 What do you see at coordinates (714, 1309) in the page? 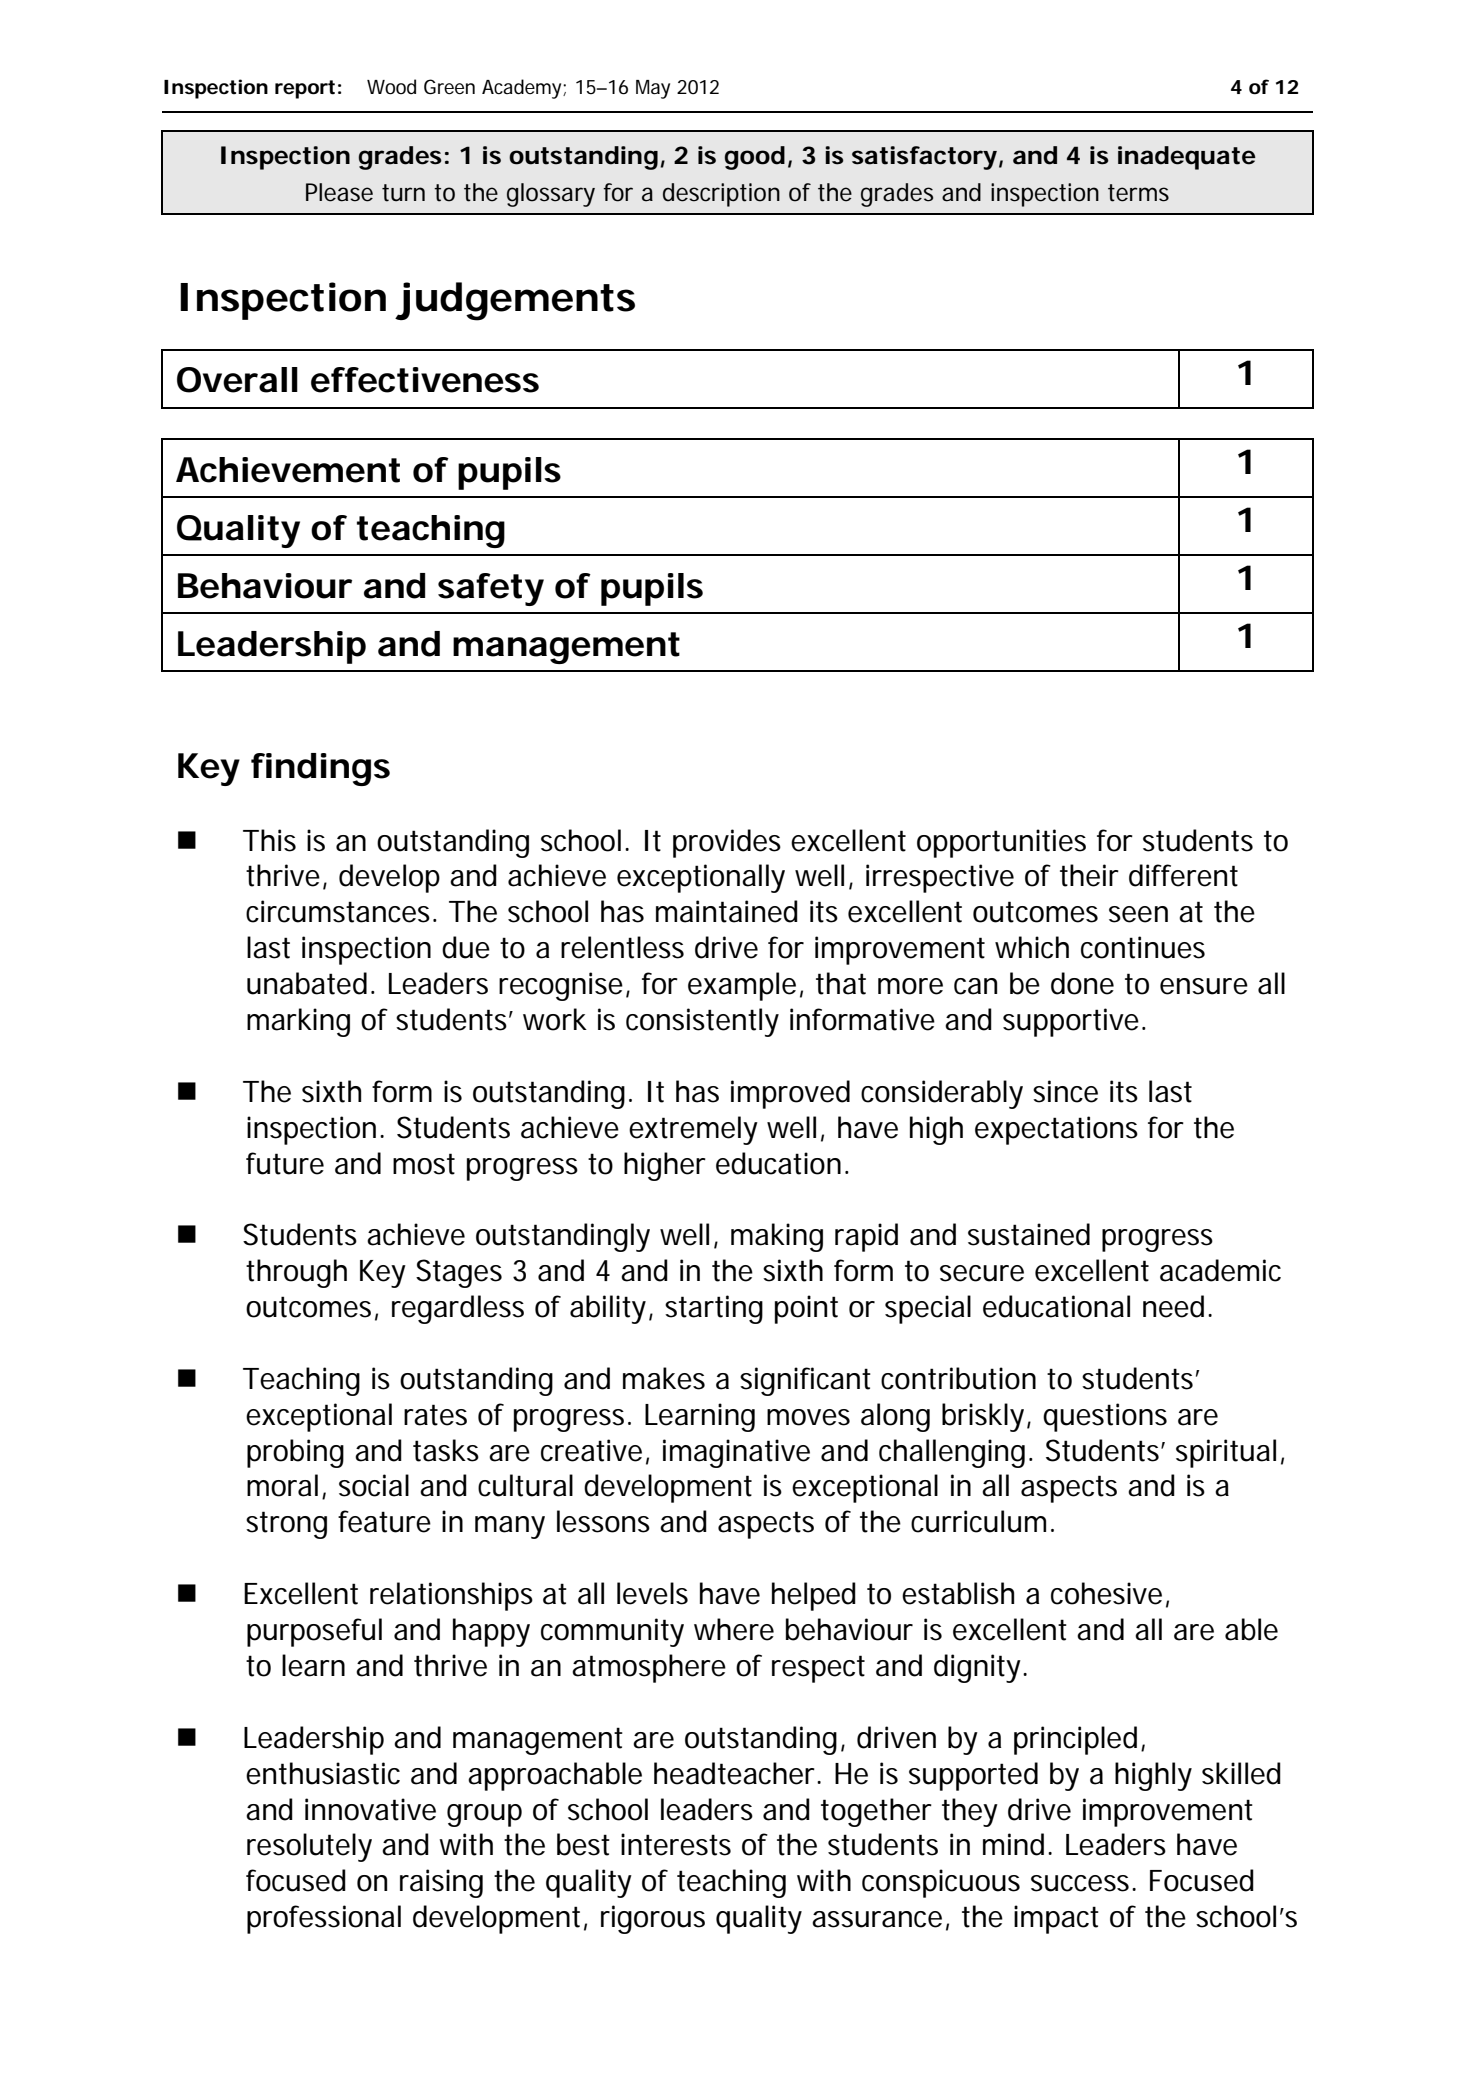
I see `starting` at bounding box center [714, 1309].
